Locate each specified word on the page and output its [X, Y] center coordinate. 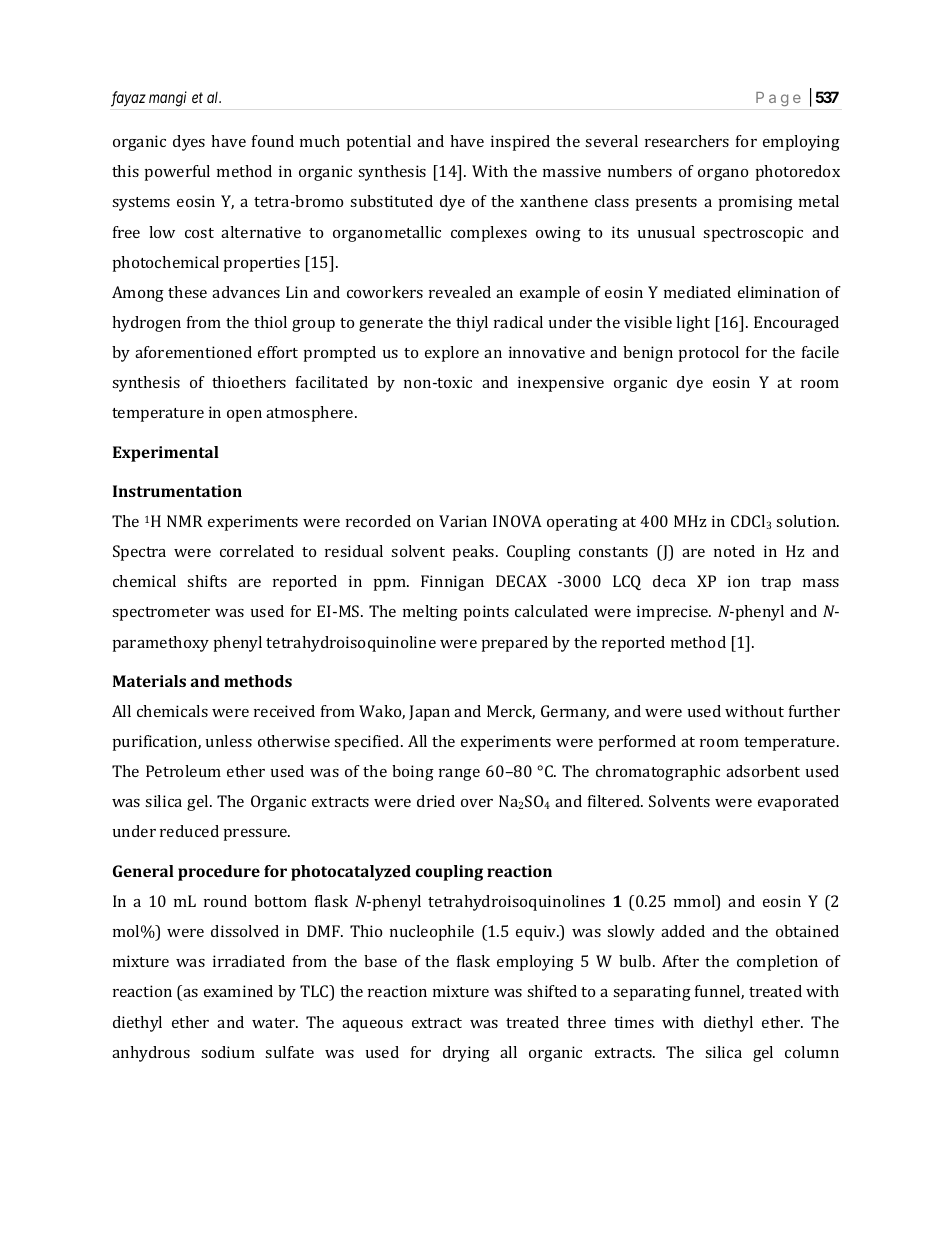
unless [229, 741]
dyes [189, 143]
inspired [520, 143]
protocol [709, 354]
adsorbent [763, 771]
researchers [687, 141]
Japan [429, 713]
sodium [228, 1052]
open [244, 416]
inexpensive [561, 384]
